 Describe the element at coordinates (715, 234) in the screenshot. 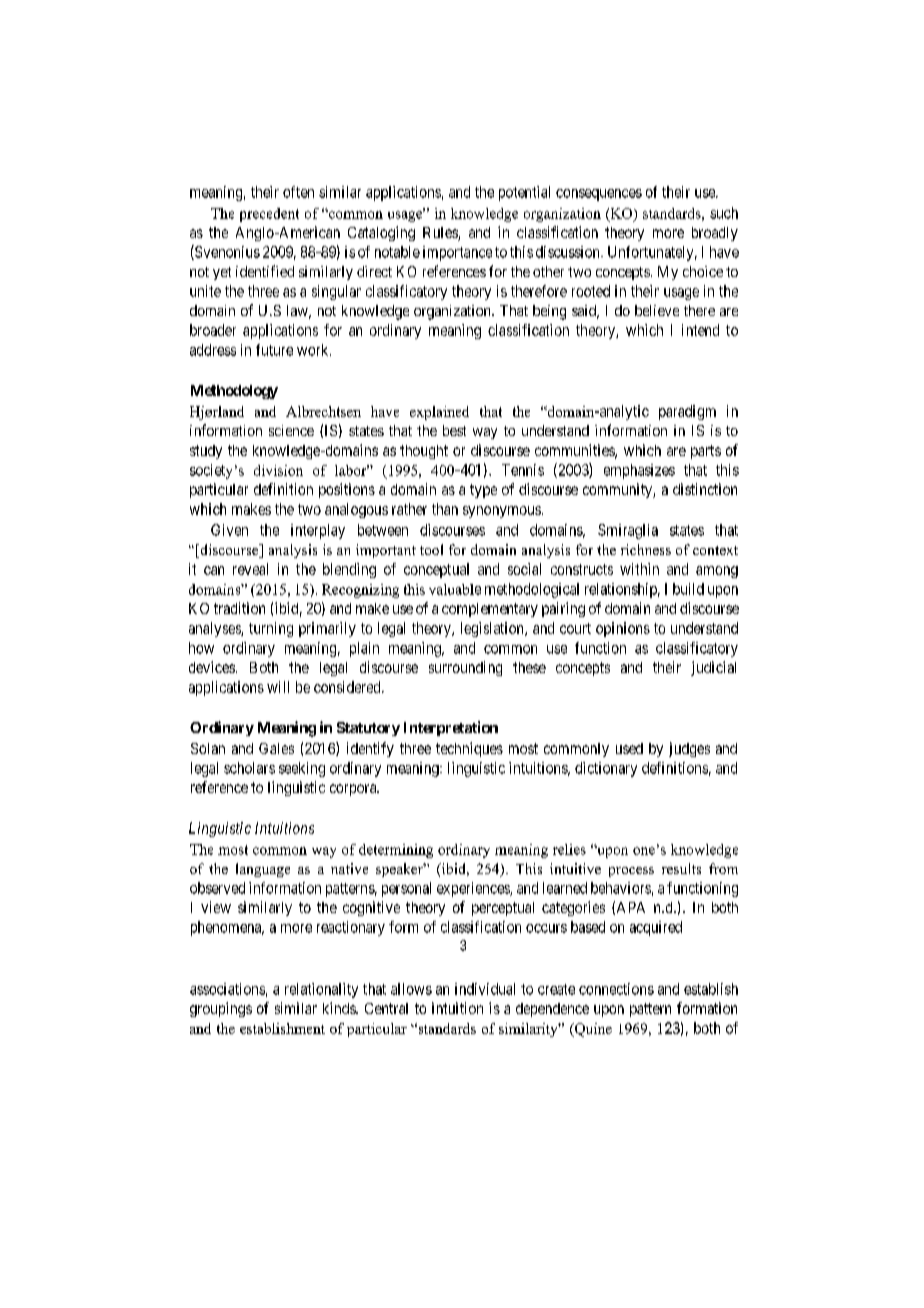

I see `broadly` at that location.
